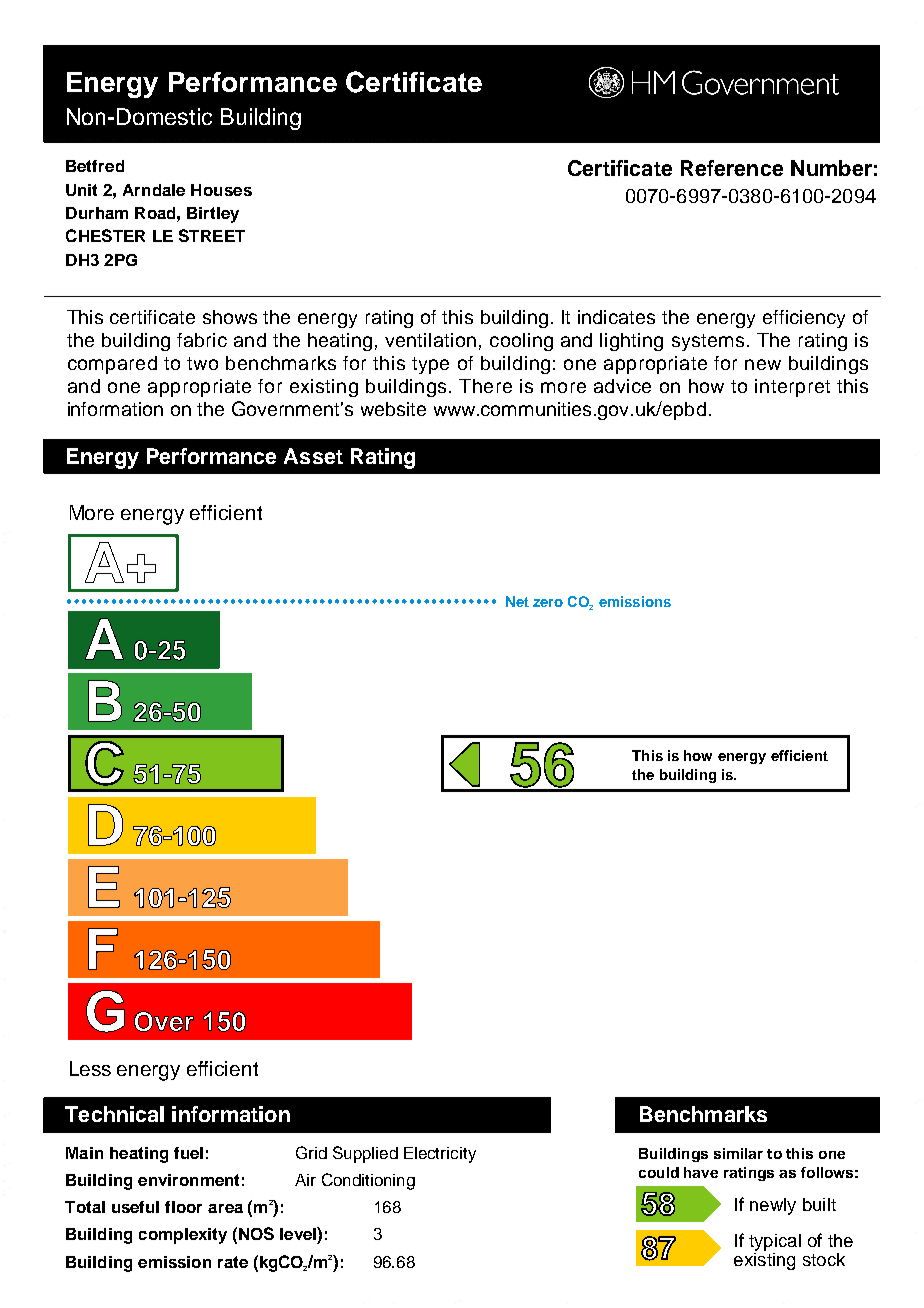  What do you see at coordinates (440, 1155) in the screenshot?
I see `Electricity` at bounding box center [440, 1155].
